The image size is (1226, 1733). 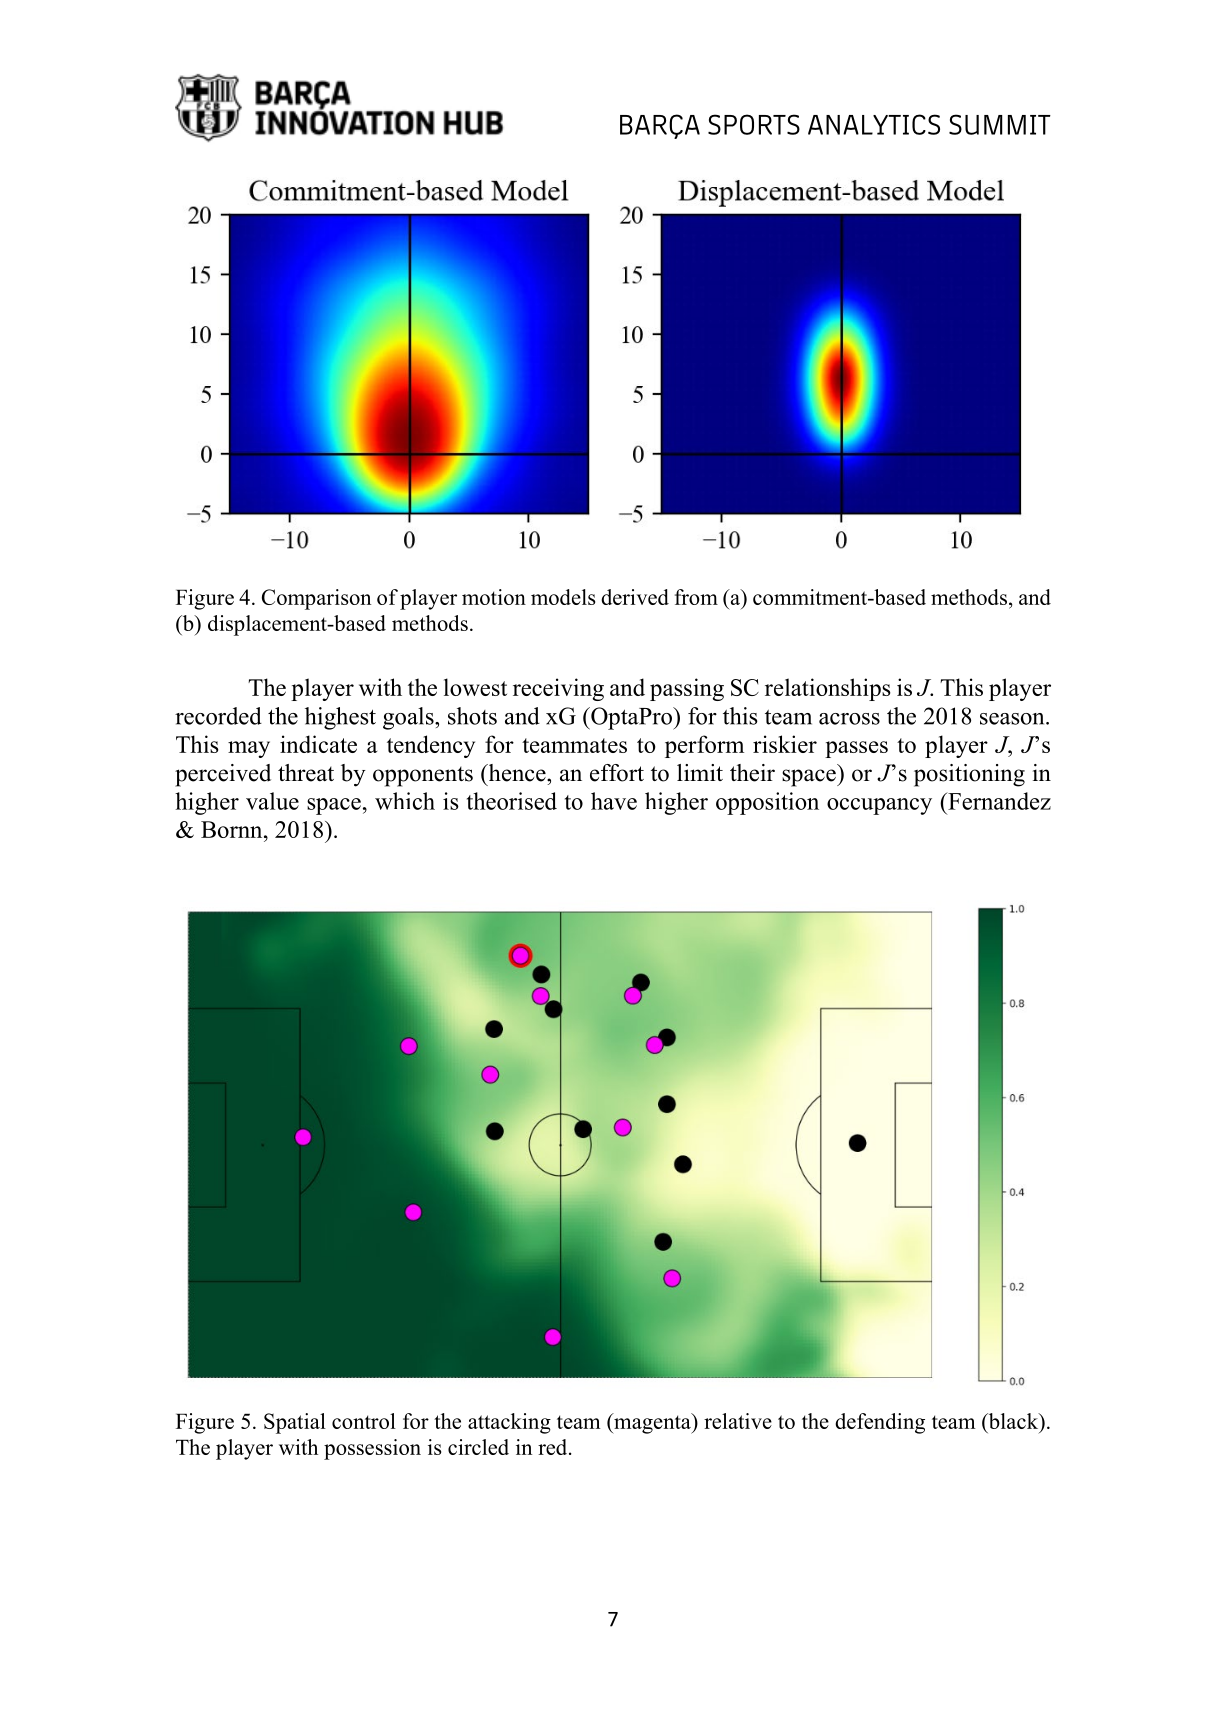 What do you see at coordinates (879, 806) in the screenshot?
I see `occupancy` at bounding box center [879, 806].
